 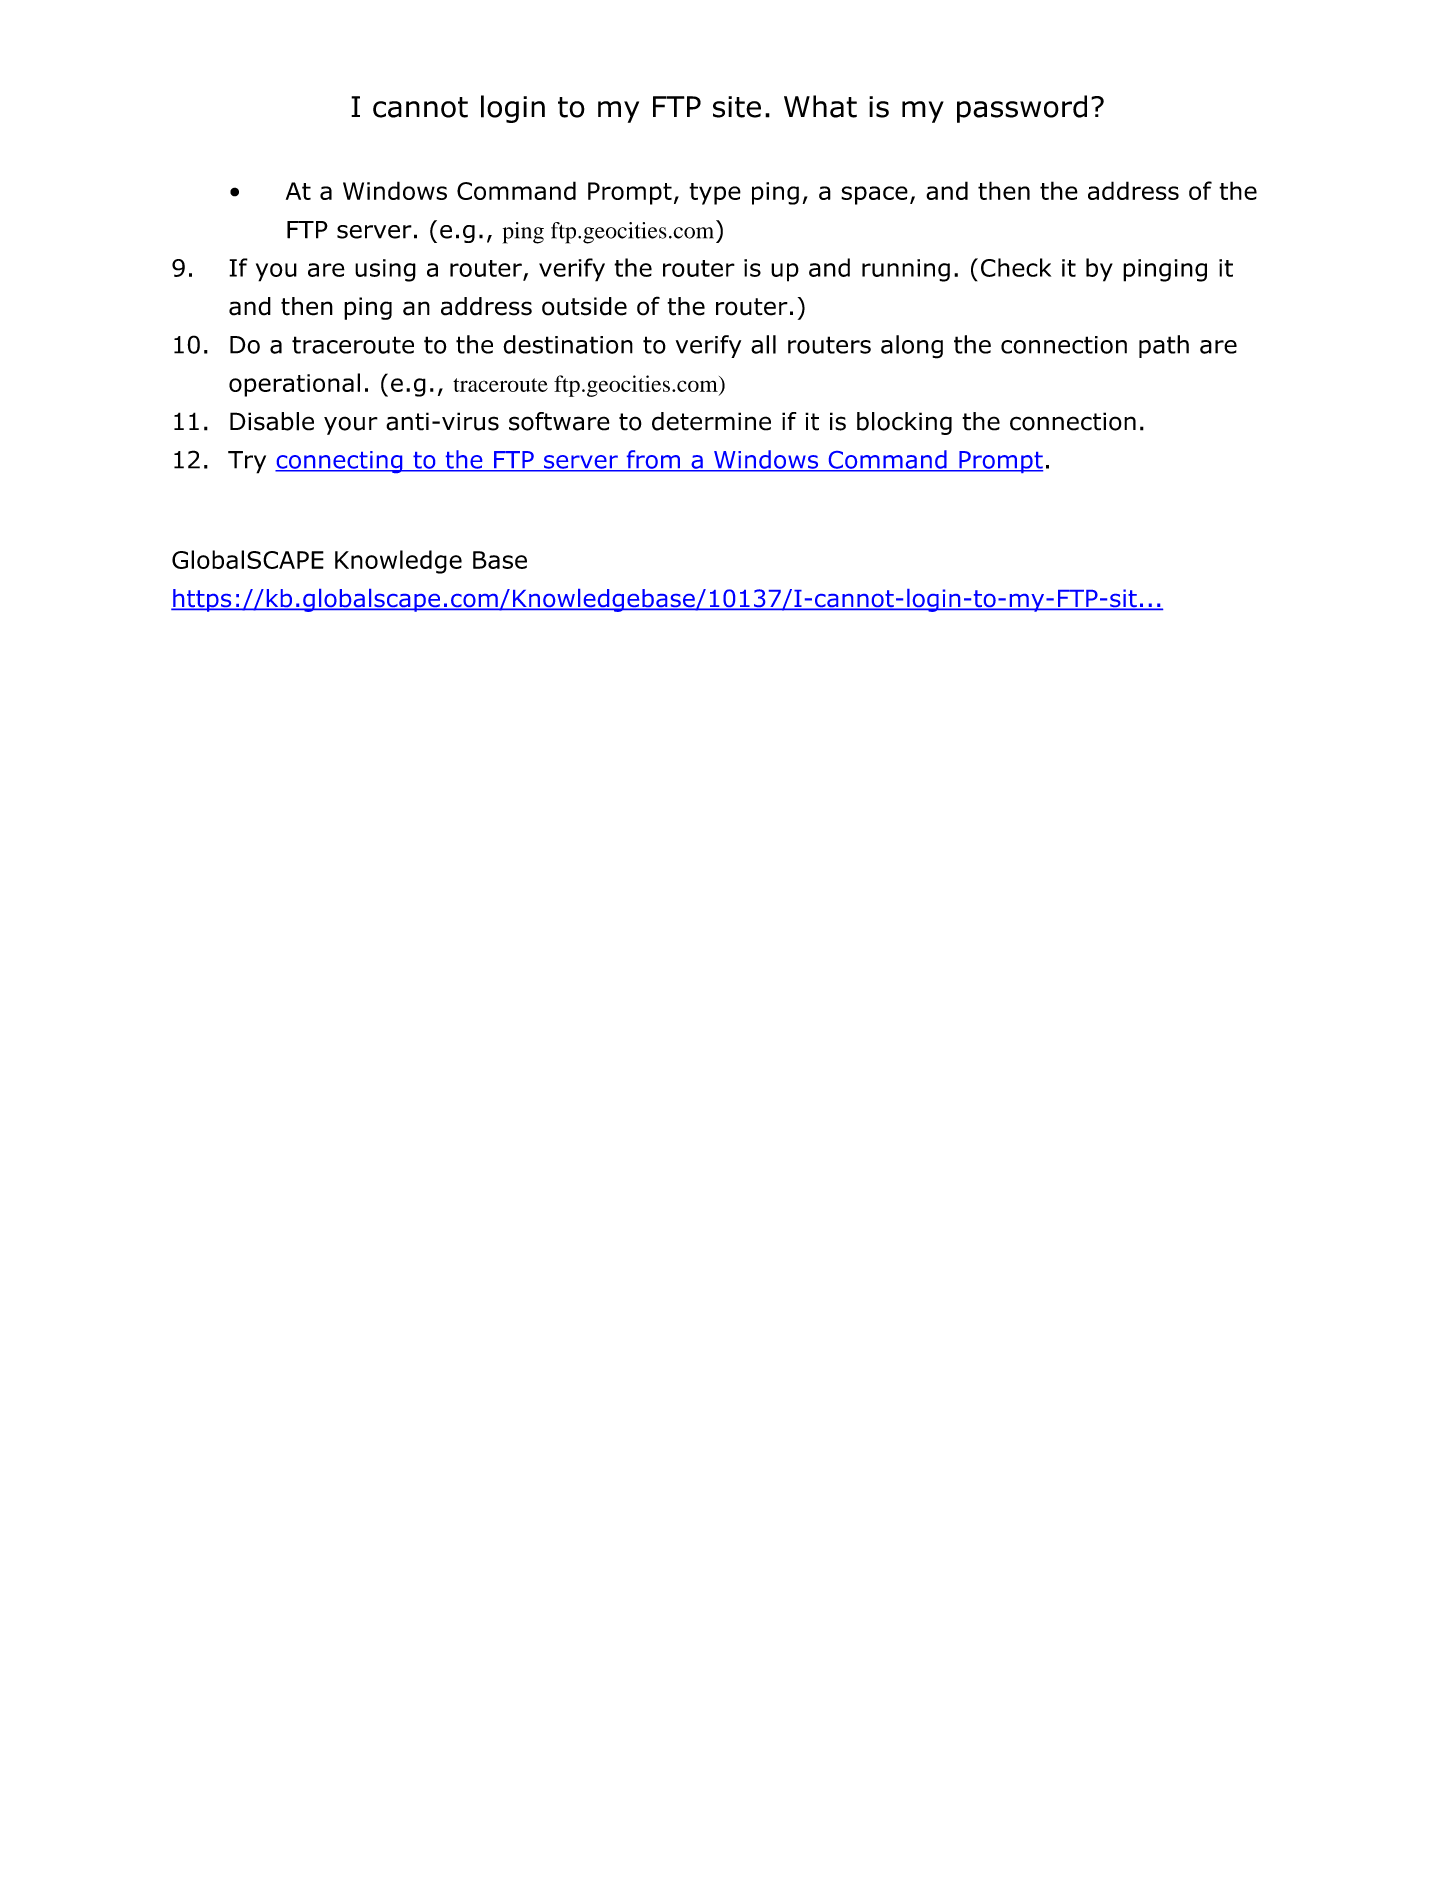 I want to click on from, so click(x=653, y=460).
